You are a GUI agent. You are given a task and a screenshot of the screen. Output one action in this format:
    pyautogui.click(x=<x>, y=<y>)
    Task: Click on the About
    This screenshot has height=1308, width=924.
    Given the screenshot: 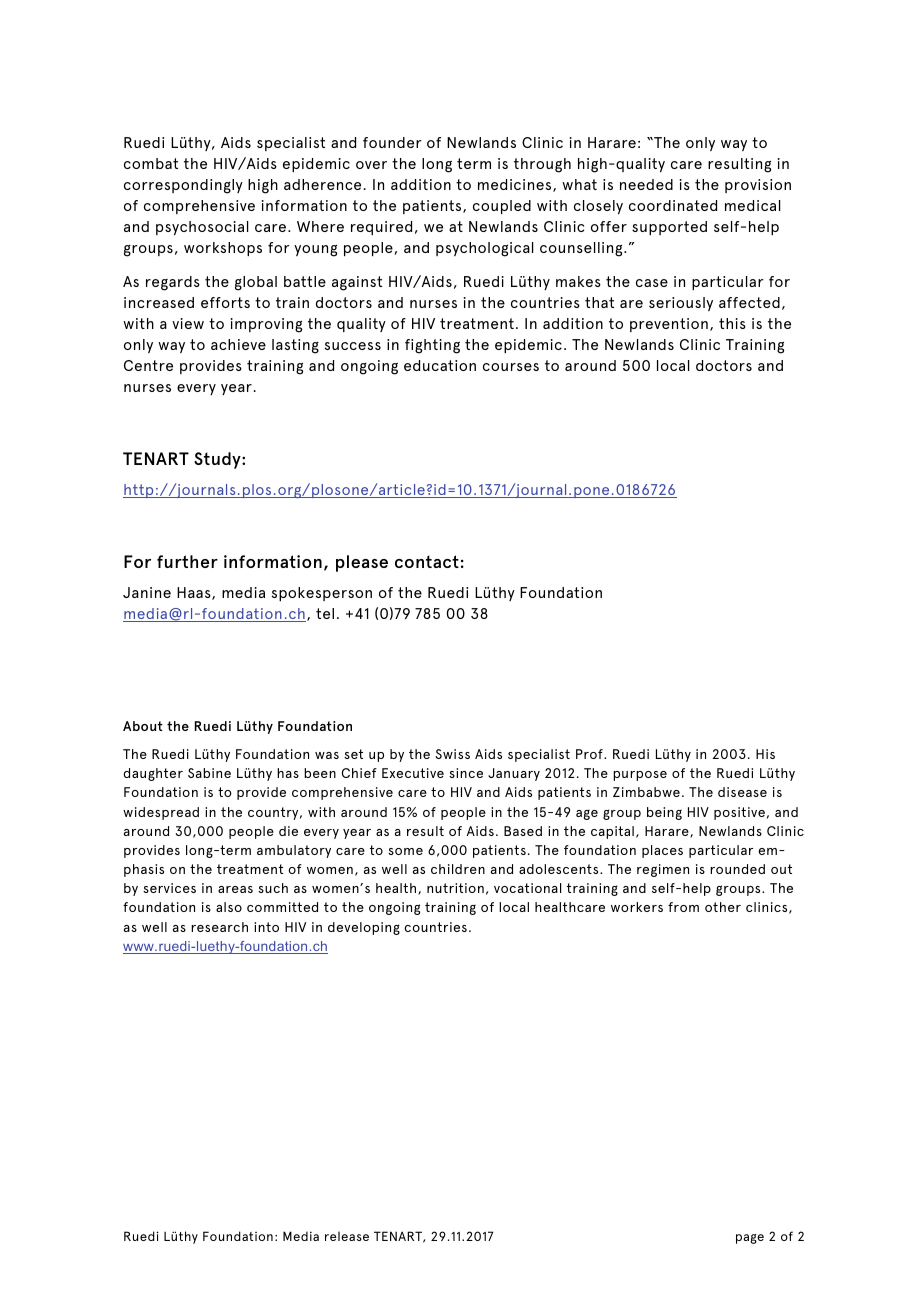 What is the action you would take?
    pyautogui.click(x=143, y=726)
